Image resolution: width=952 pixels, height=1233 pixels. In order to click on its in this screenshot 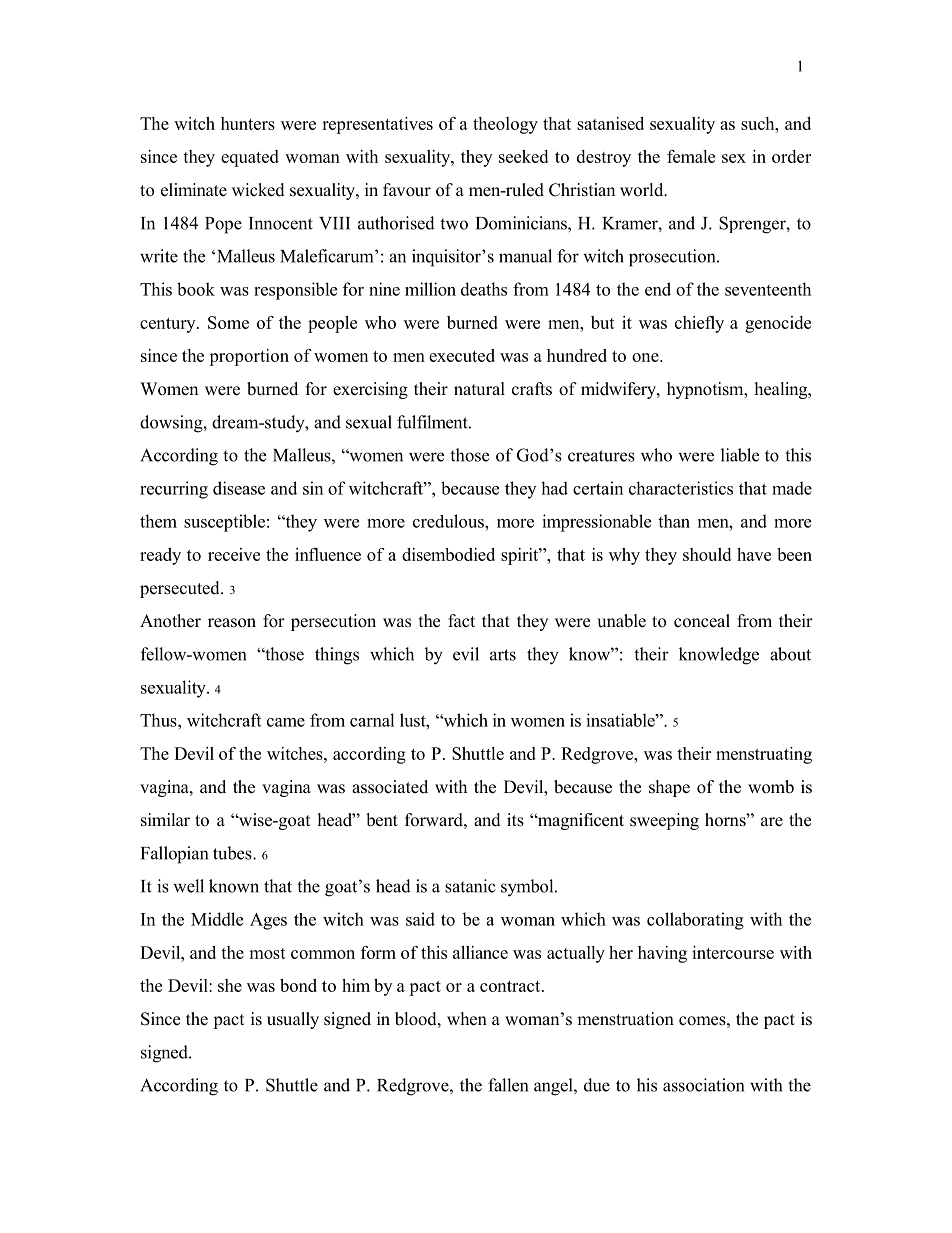, I will do `click(515, 820)`.
